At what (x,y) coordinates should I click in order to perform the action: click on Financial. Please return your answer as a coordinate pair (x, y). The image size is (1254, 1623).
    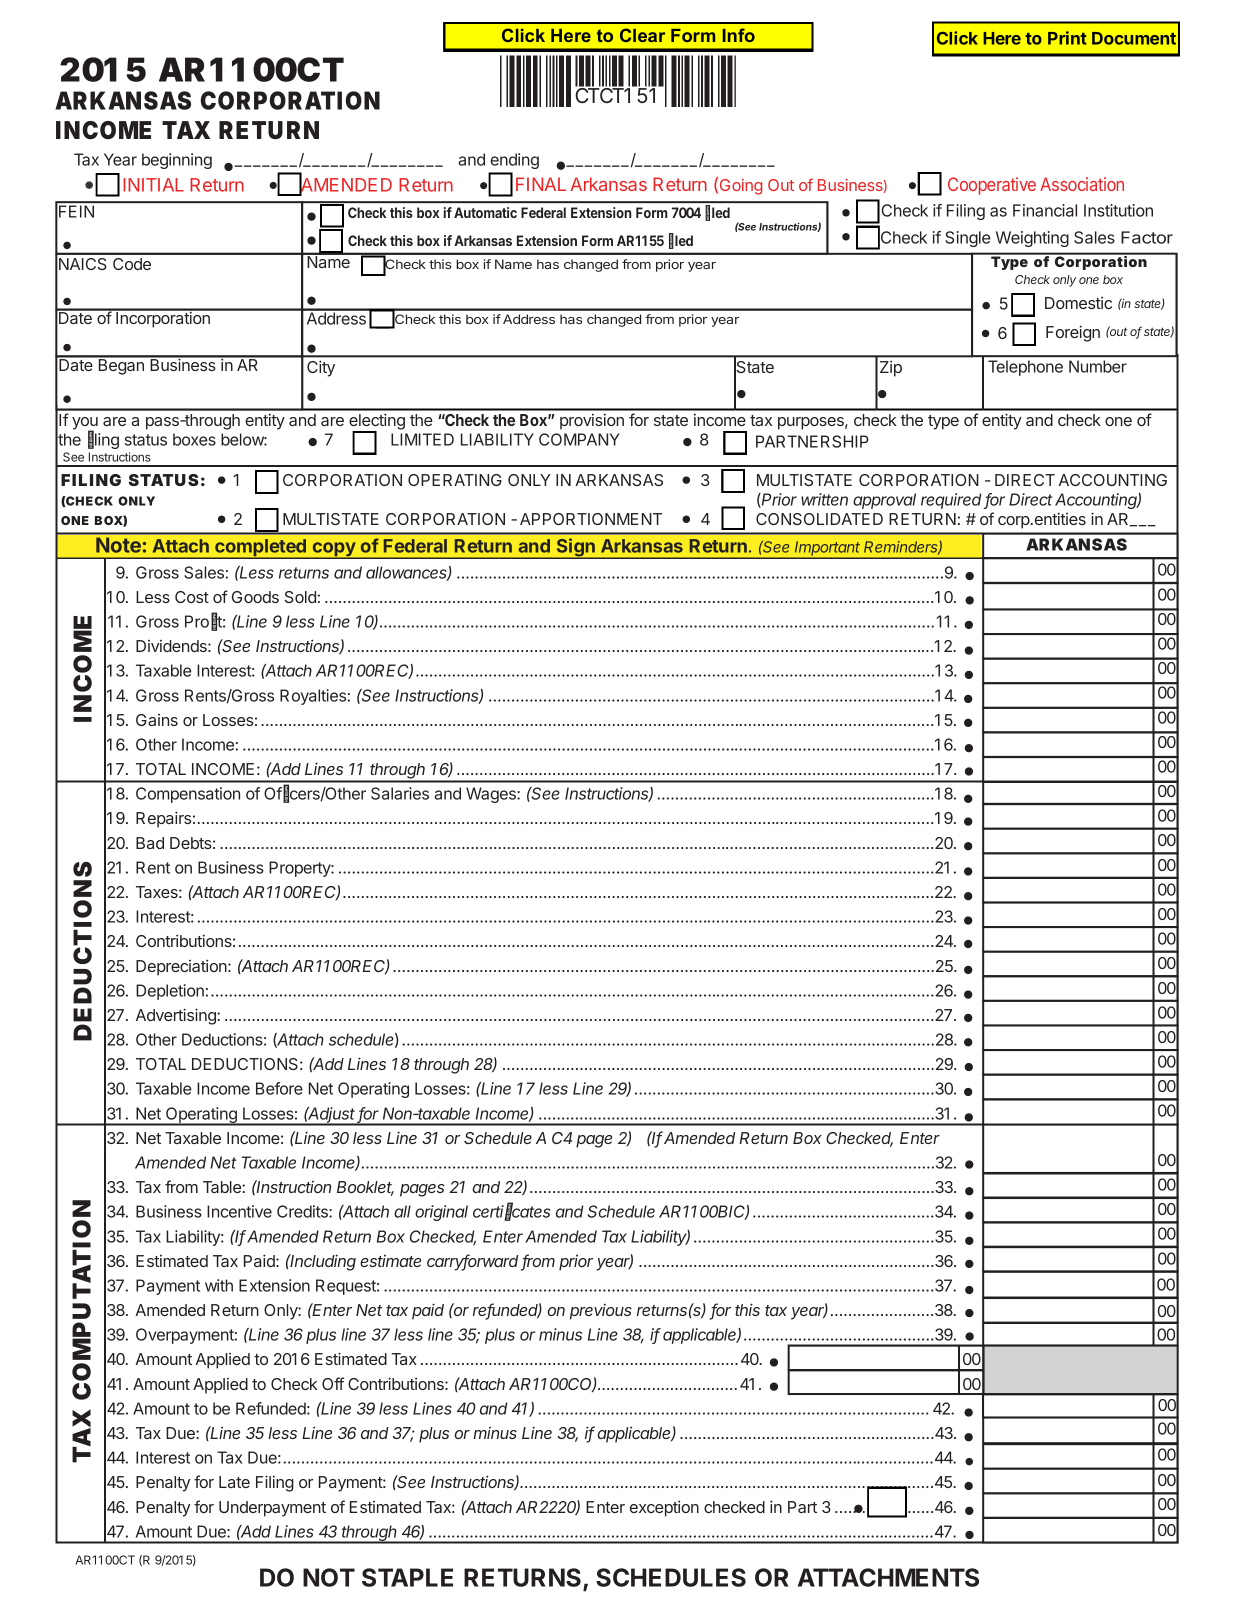
    Looking at the image, I should click on (1045, 210).
